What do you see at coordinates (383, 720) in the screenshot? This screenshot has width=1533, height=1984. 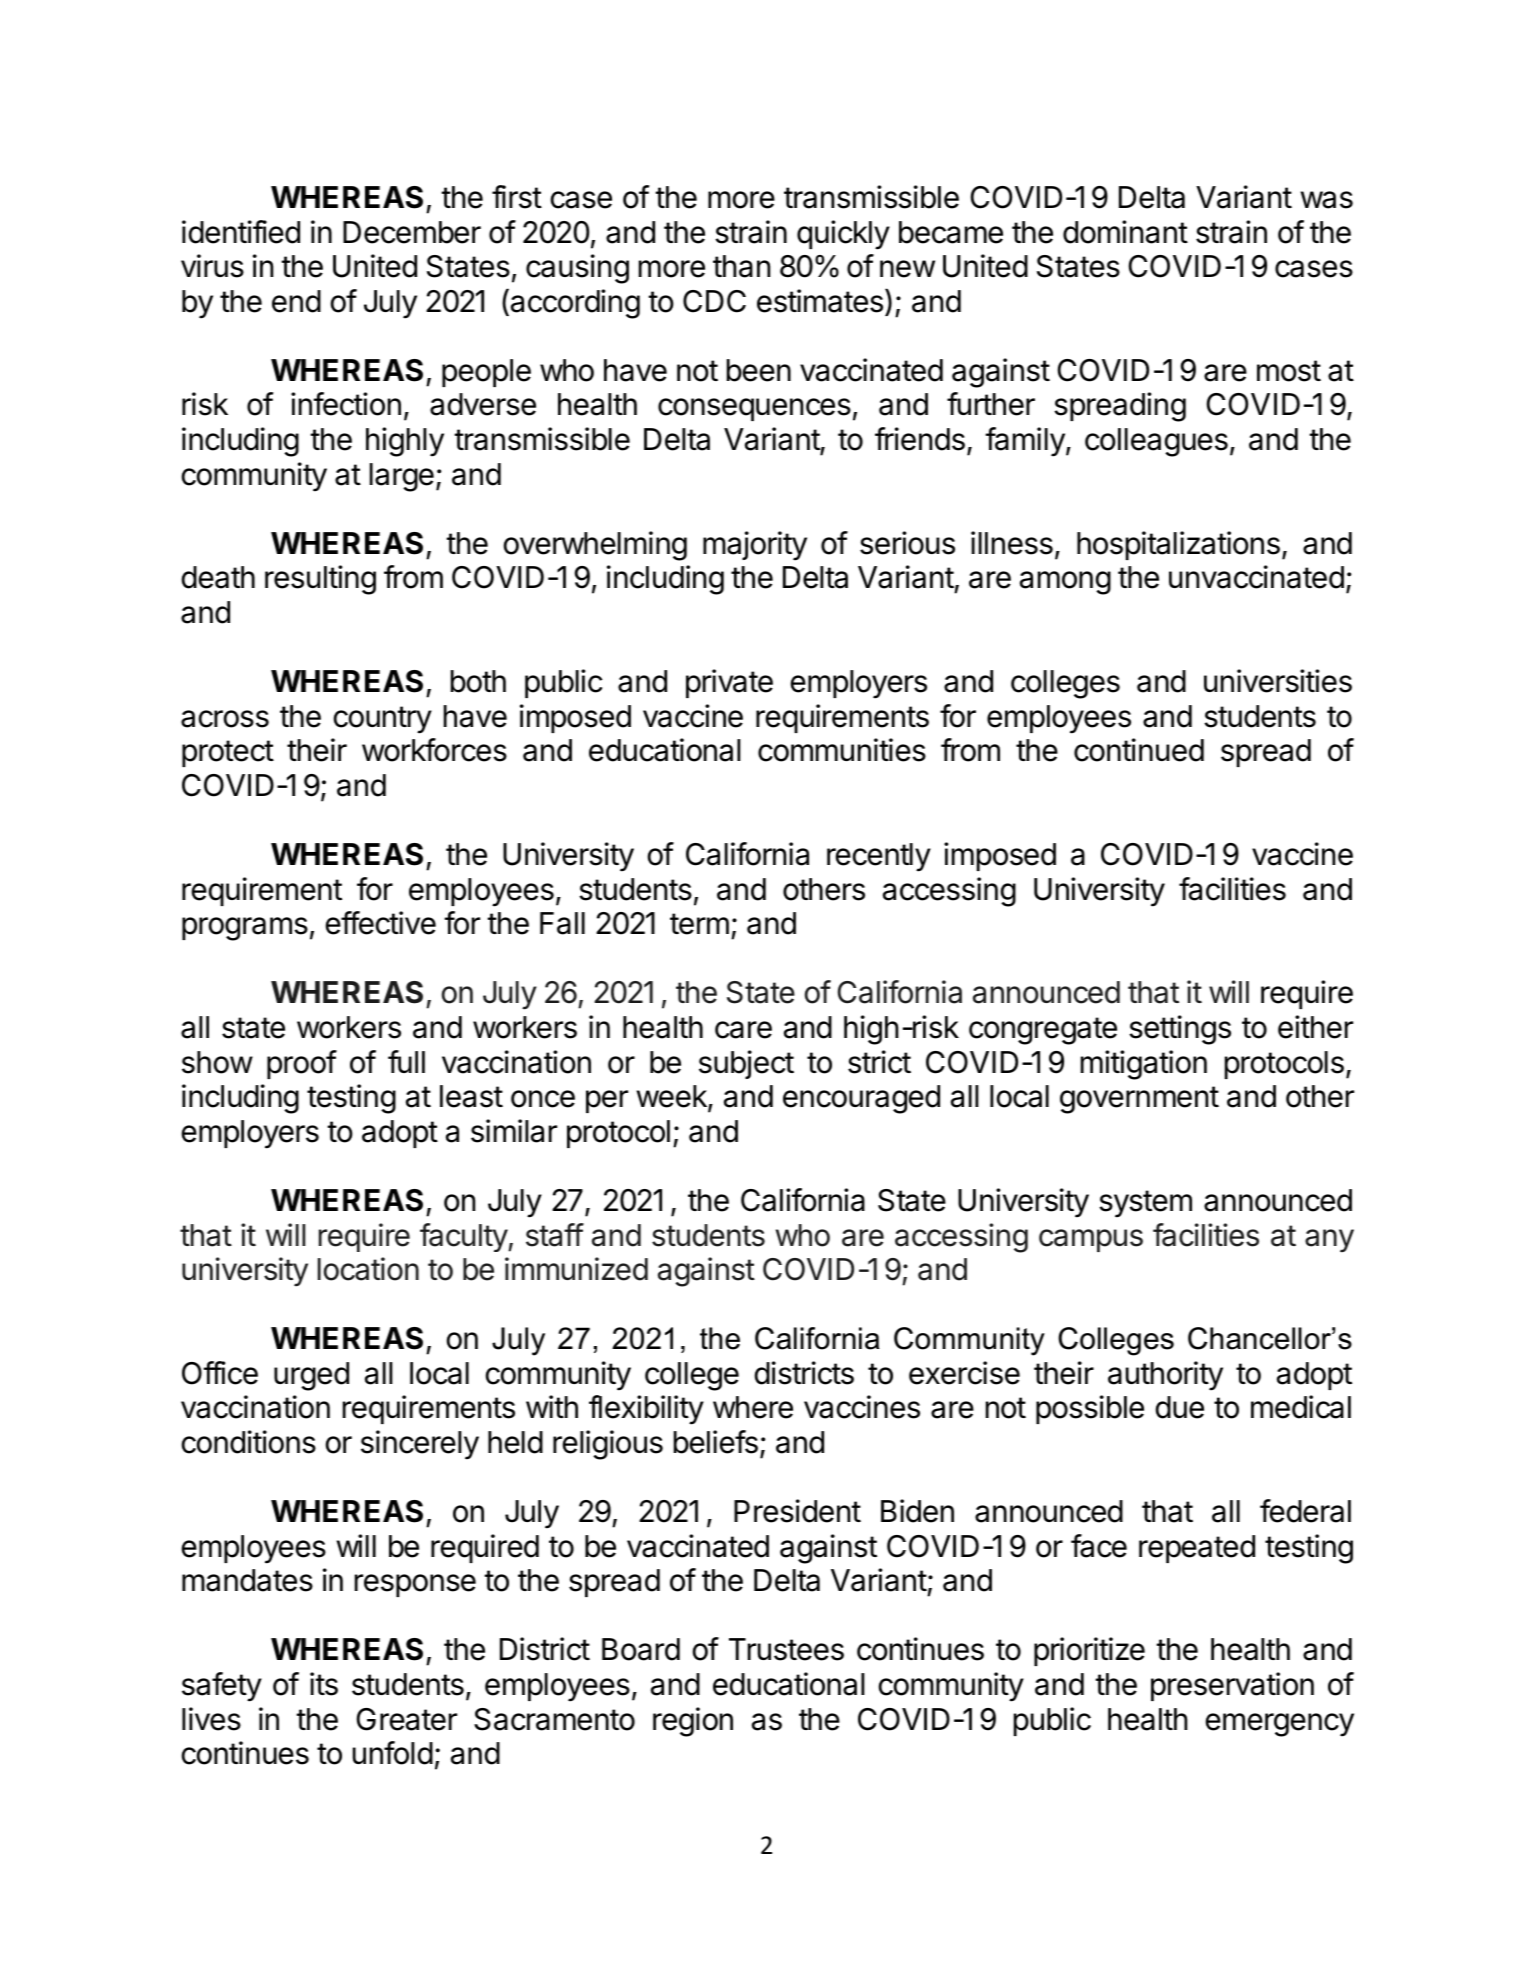 I see `country` at bounding box center [383, 720].
